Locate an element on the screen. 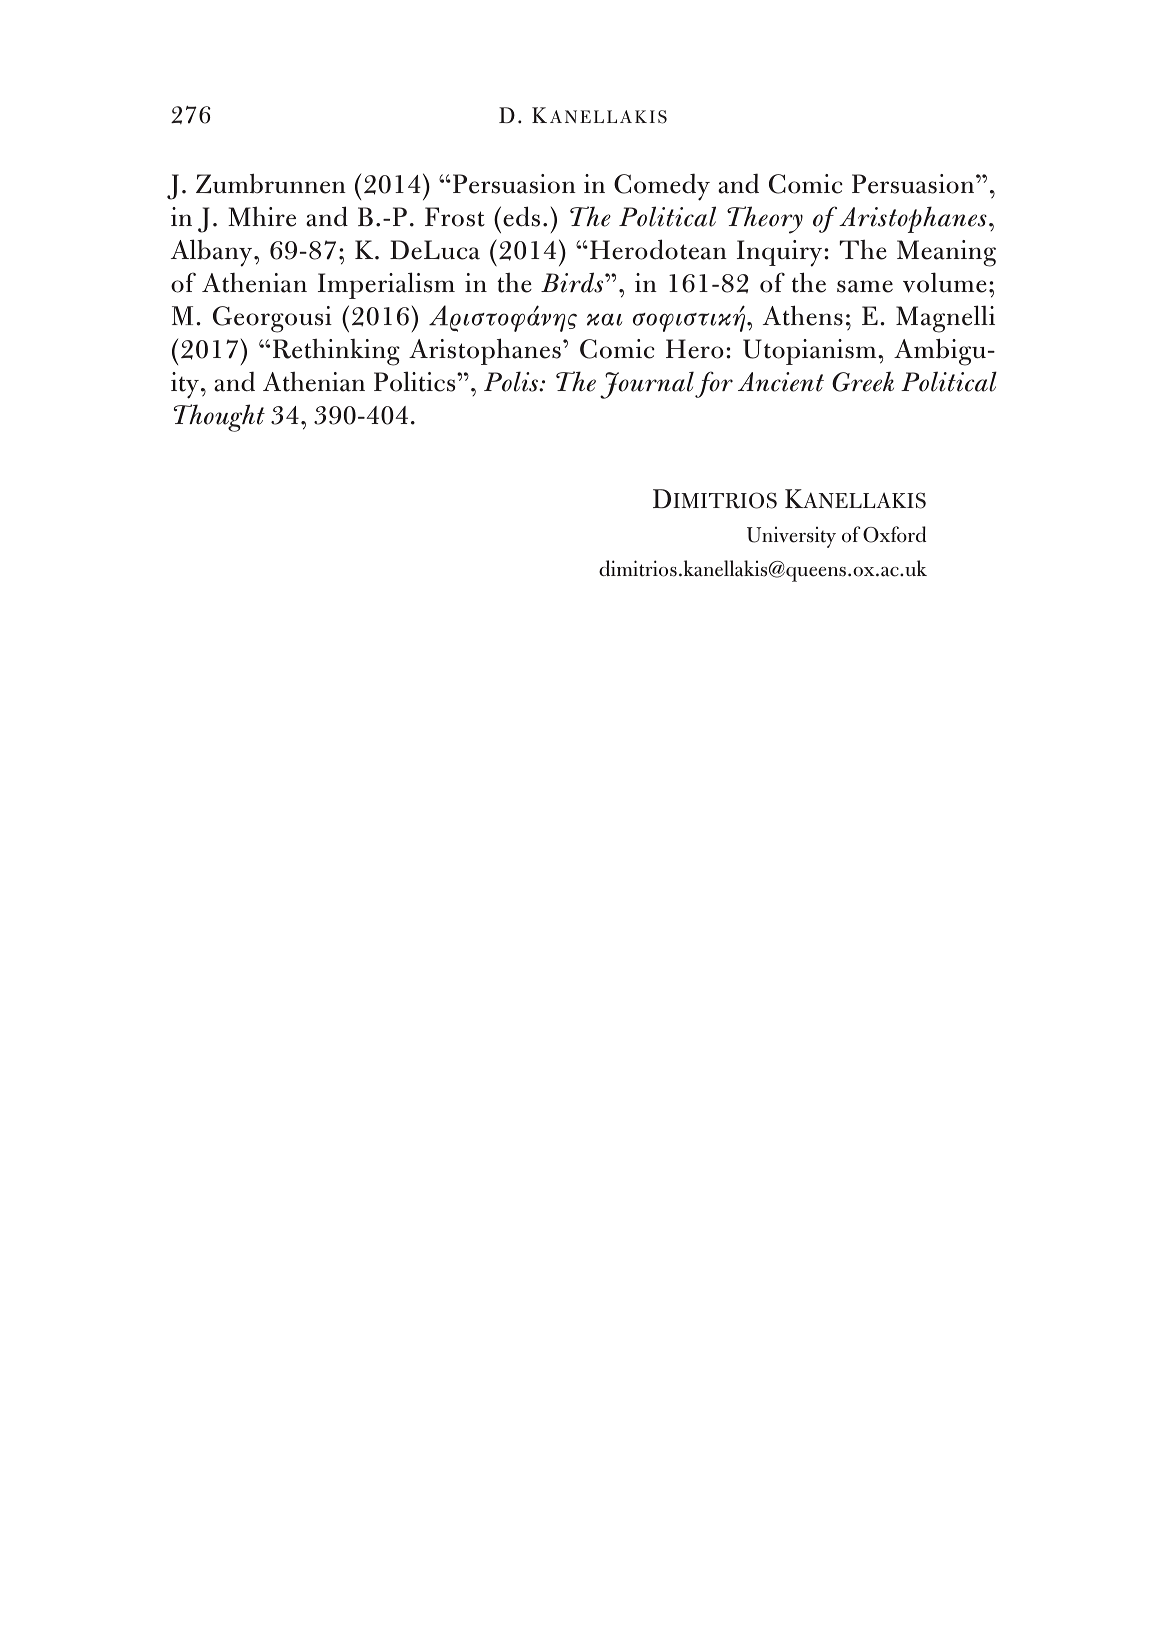 This screenshot has width=1166, height=1647. Thought is located at coordinates (219, 418).
